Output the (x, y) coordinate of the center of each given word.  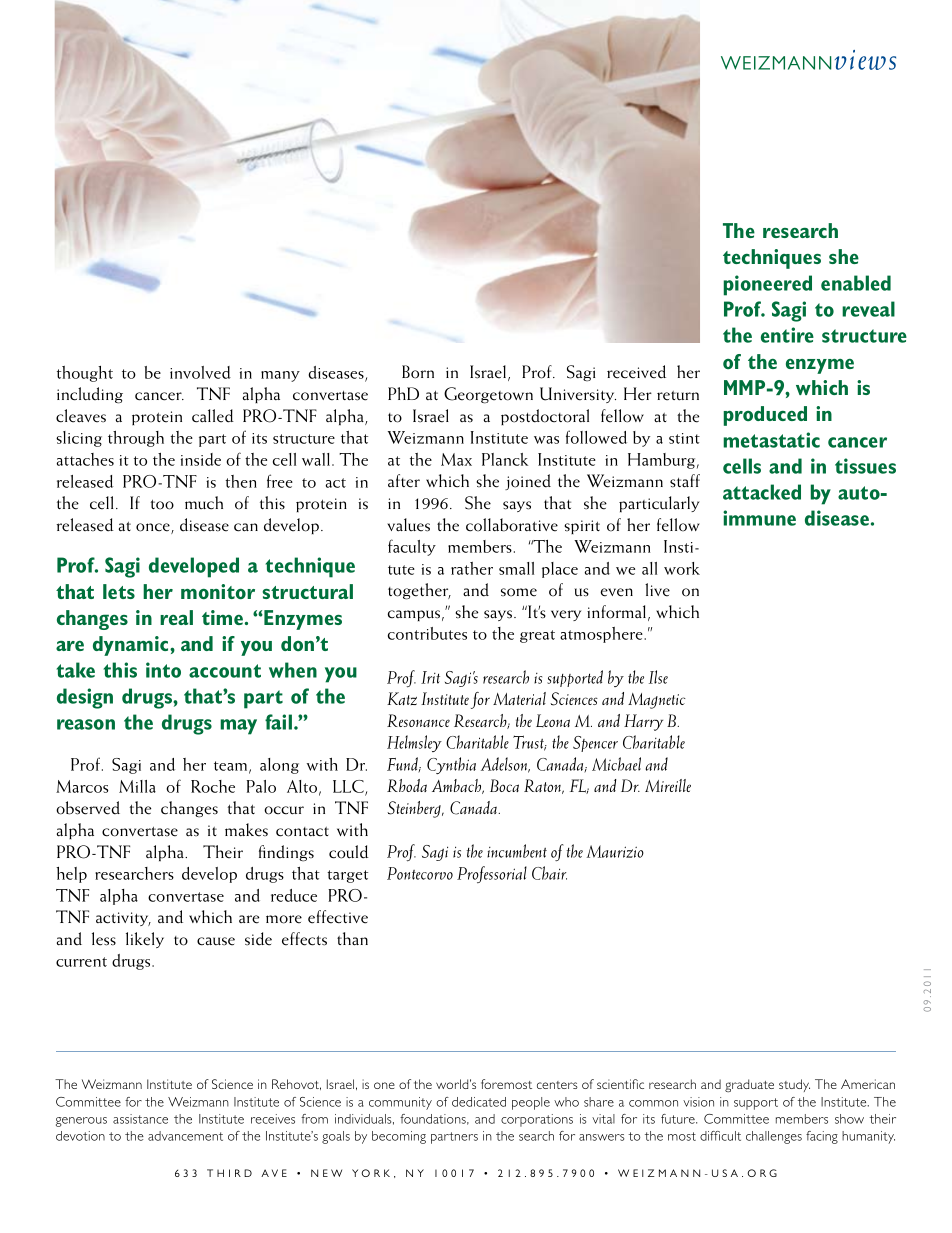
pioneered (768, 285)
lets (119, 591)
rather (472, 568)
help (71, 875)
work (682, 568)
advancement (185, 1136)
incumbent (517, 851)
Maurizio (615, 851)
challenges (774, 1137)
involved (200, 372)
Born (418, 372)
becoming (399, 1137)
